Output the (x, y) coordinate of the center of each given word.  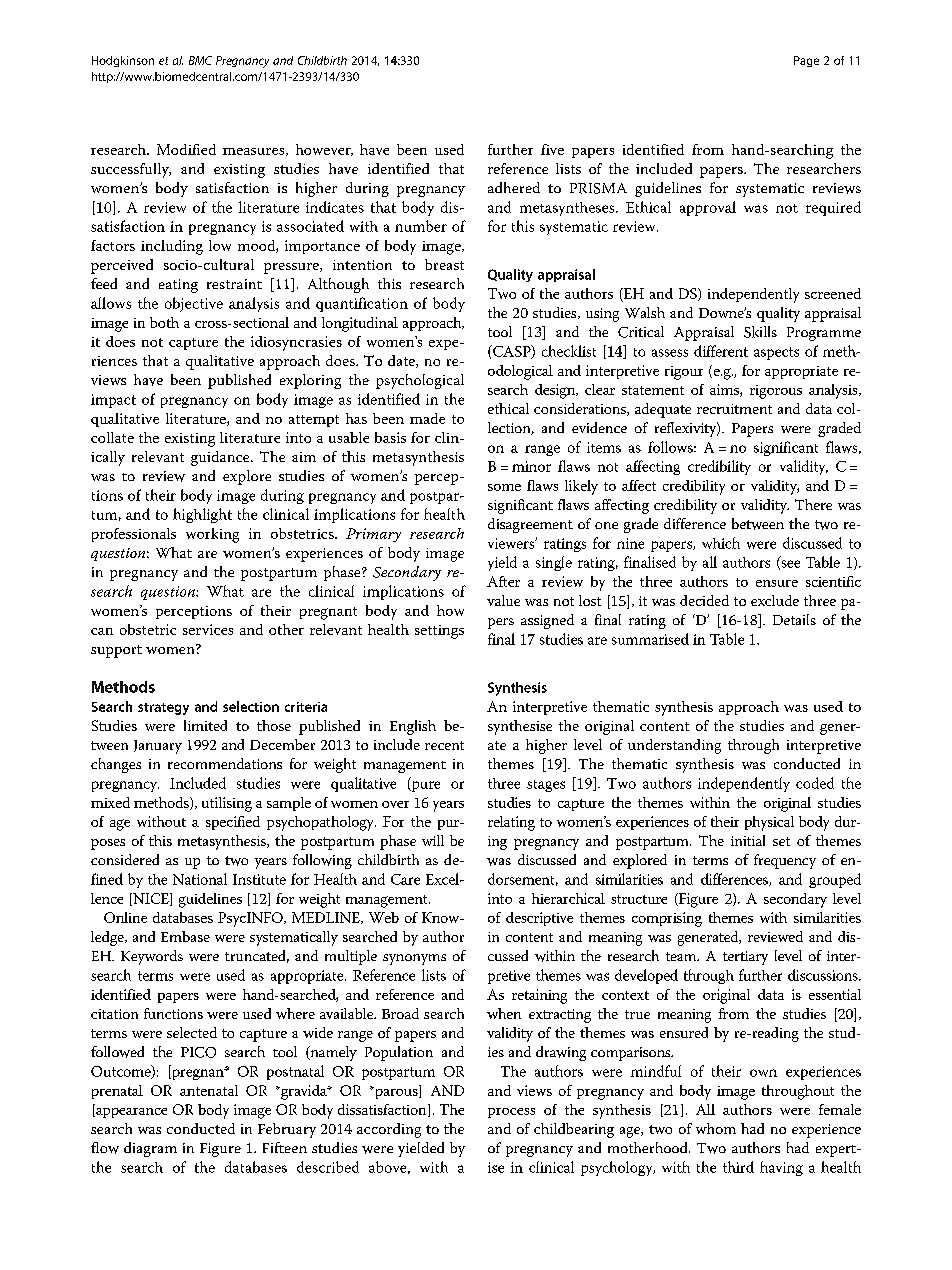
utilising (227, 804)
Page (806, 61)
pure (425, 786)
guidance (221, 458)
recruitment (734, 409)
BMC (200, 60)
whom (716, 1128)
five (552, 149)
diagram (150, 1149)
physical (769, 823)
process (511, 1113)
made (427, 418)
